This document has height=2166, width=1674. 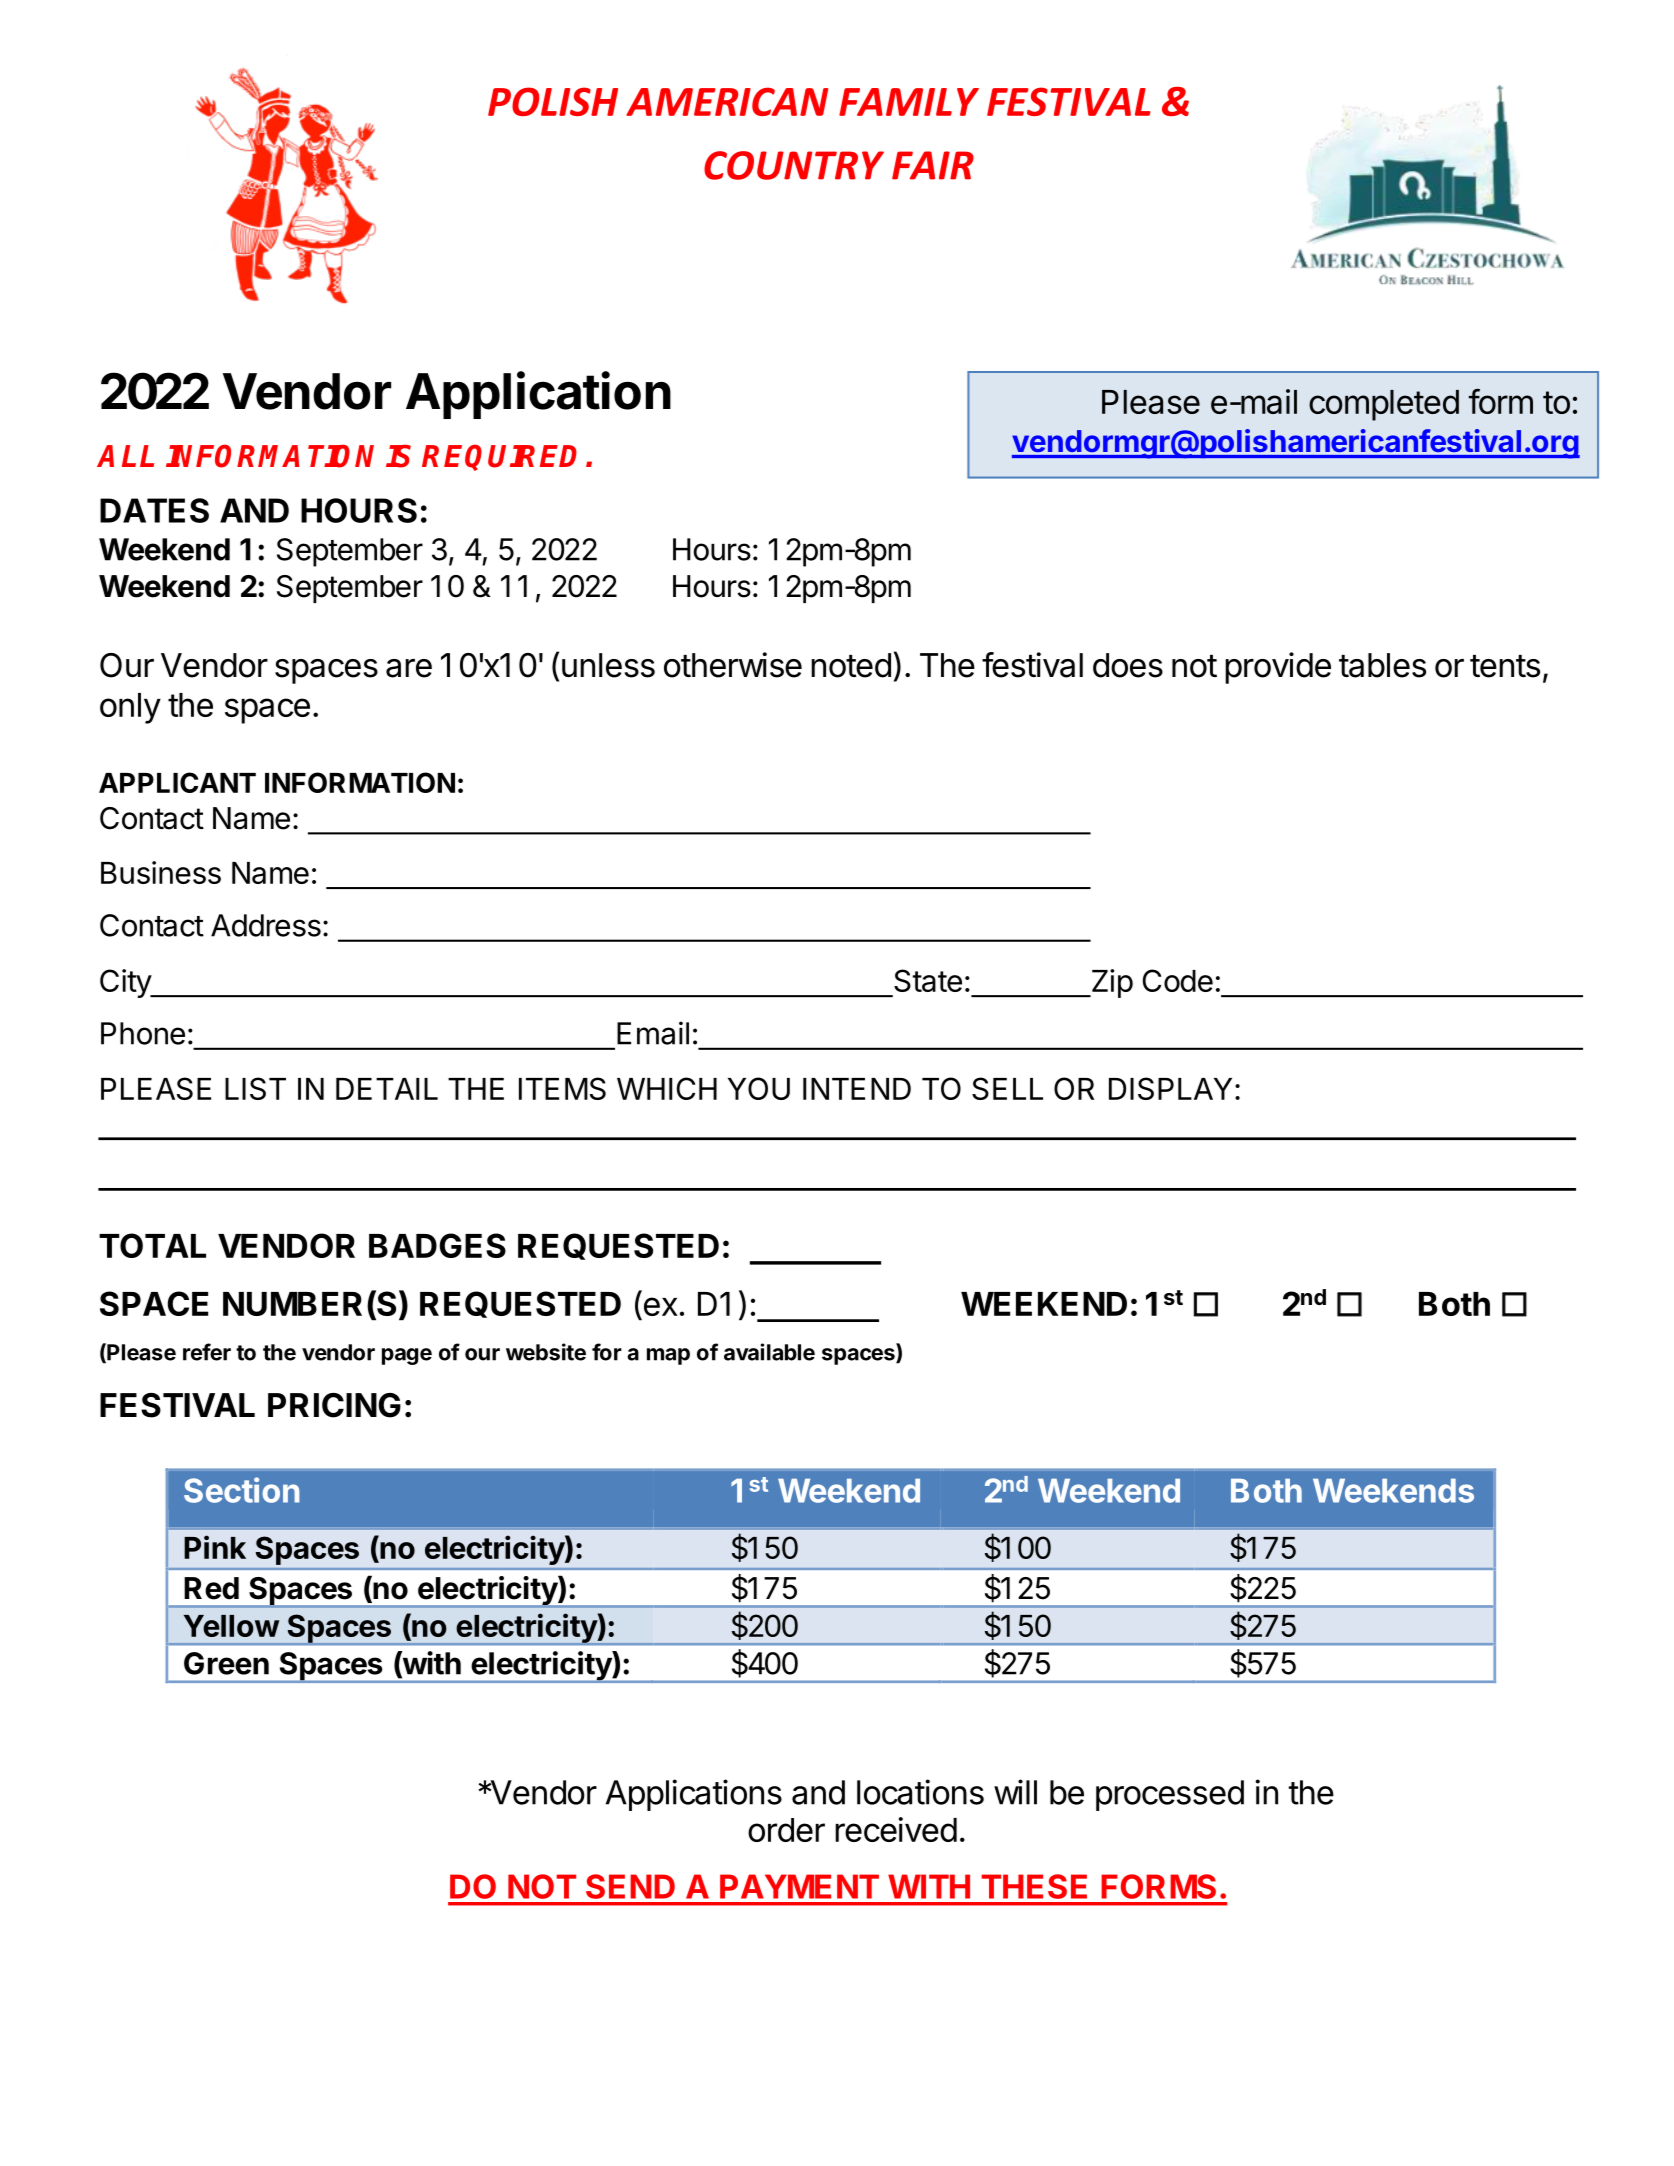 I want to click on Code, so click(x=1178, y=980).
